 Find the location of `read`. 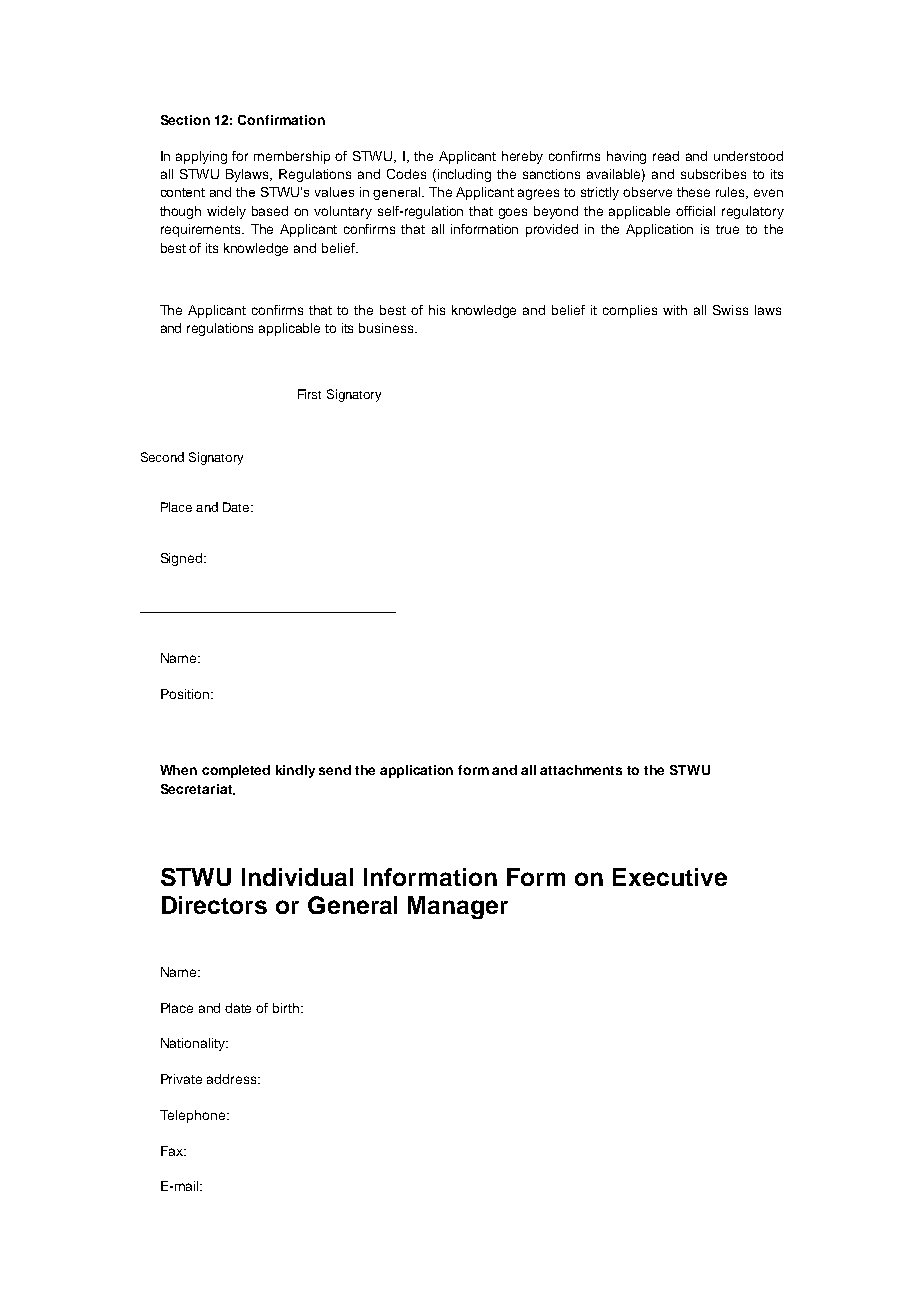

read is located at coordinates (666, 156).
